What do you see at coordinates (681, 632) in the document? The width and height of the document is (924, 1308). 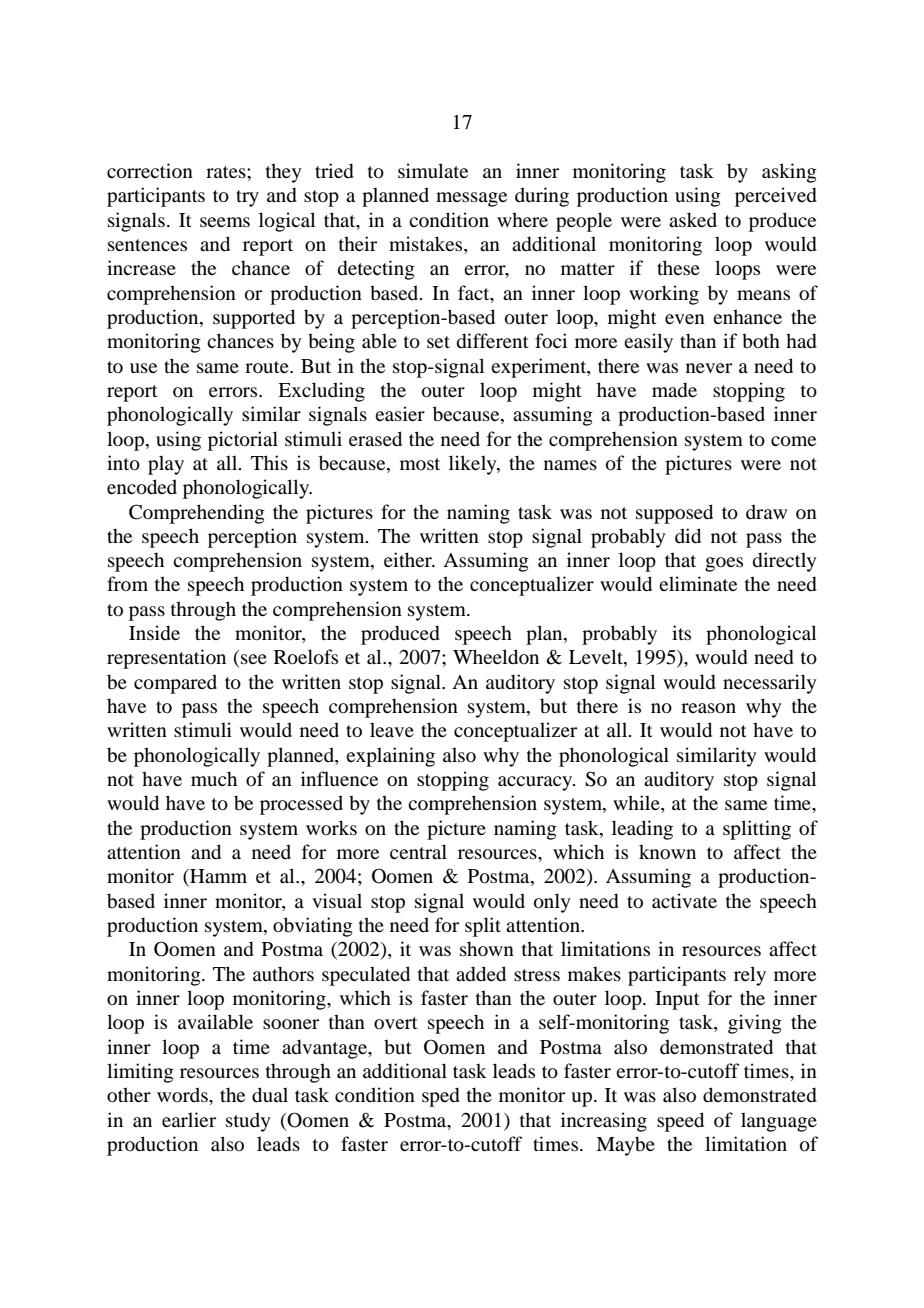 I see `its` at bounding box center [681, 632].
